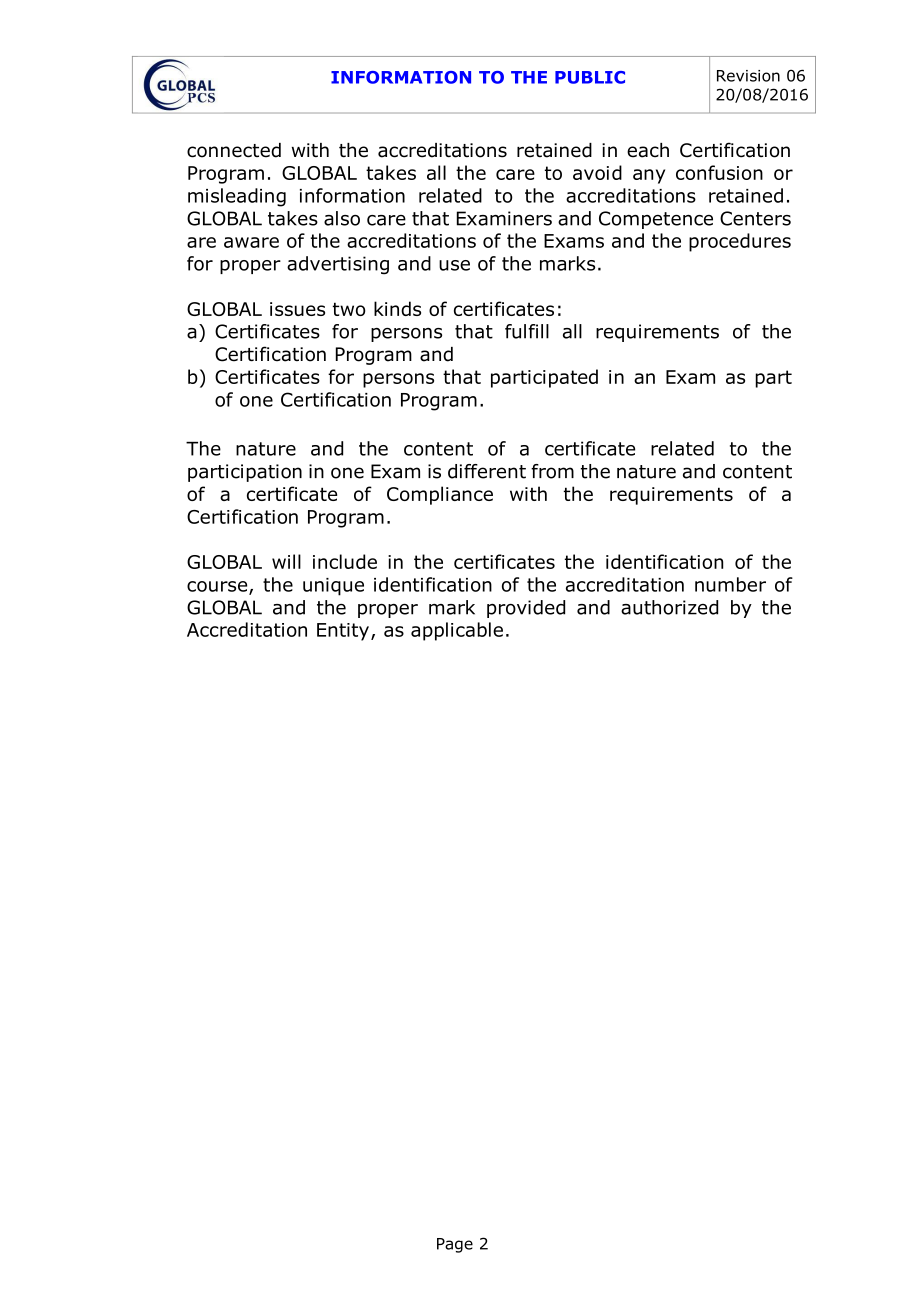 This screenshot has width=924, height=1308. What do you see at coordinates (343, 632) in the screenshot?
I see `Entity` at bounding box center [343, 632].
